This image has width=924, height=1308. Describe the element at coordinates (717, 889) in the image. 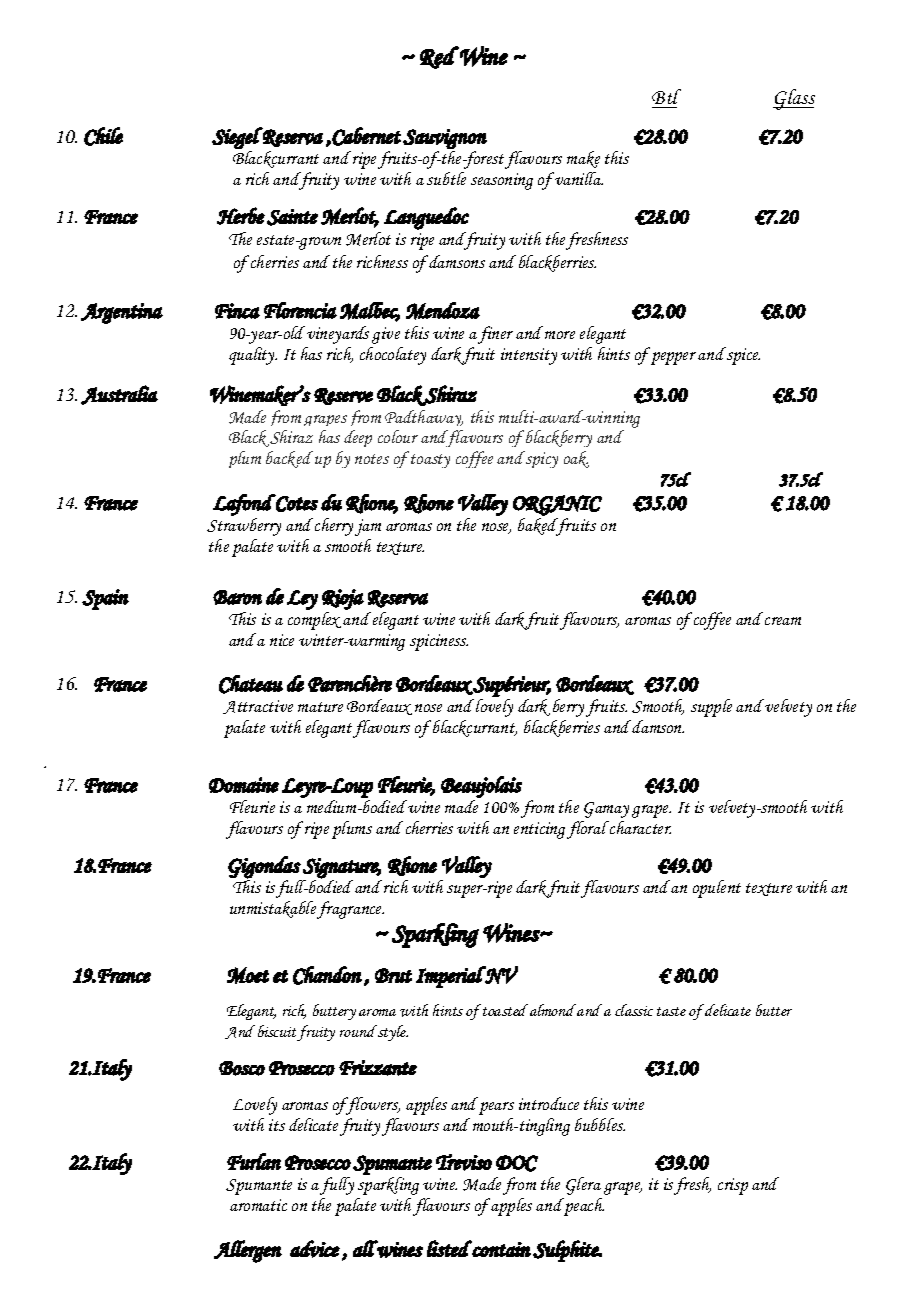

I see `opulent` at that location.
